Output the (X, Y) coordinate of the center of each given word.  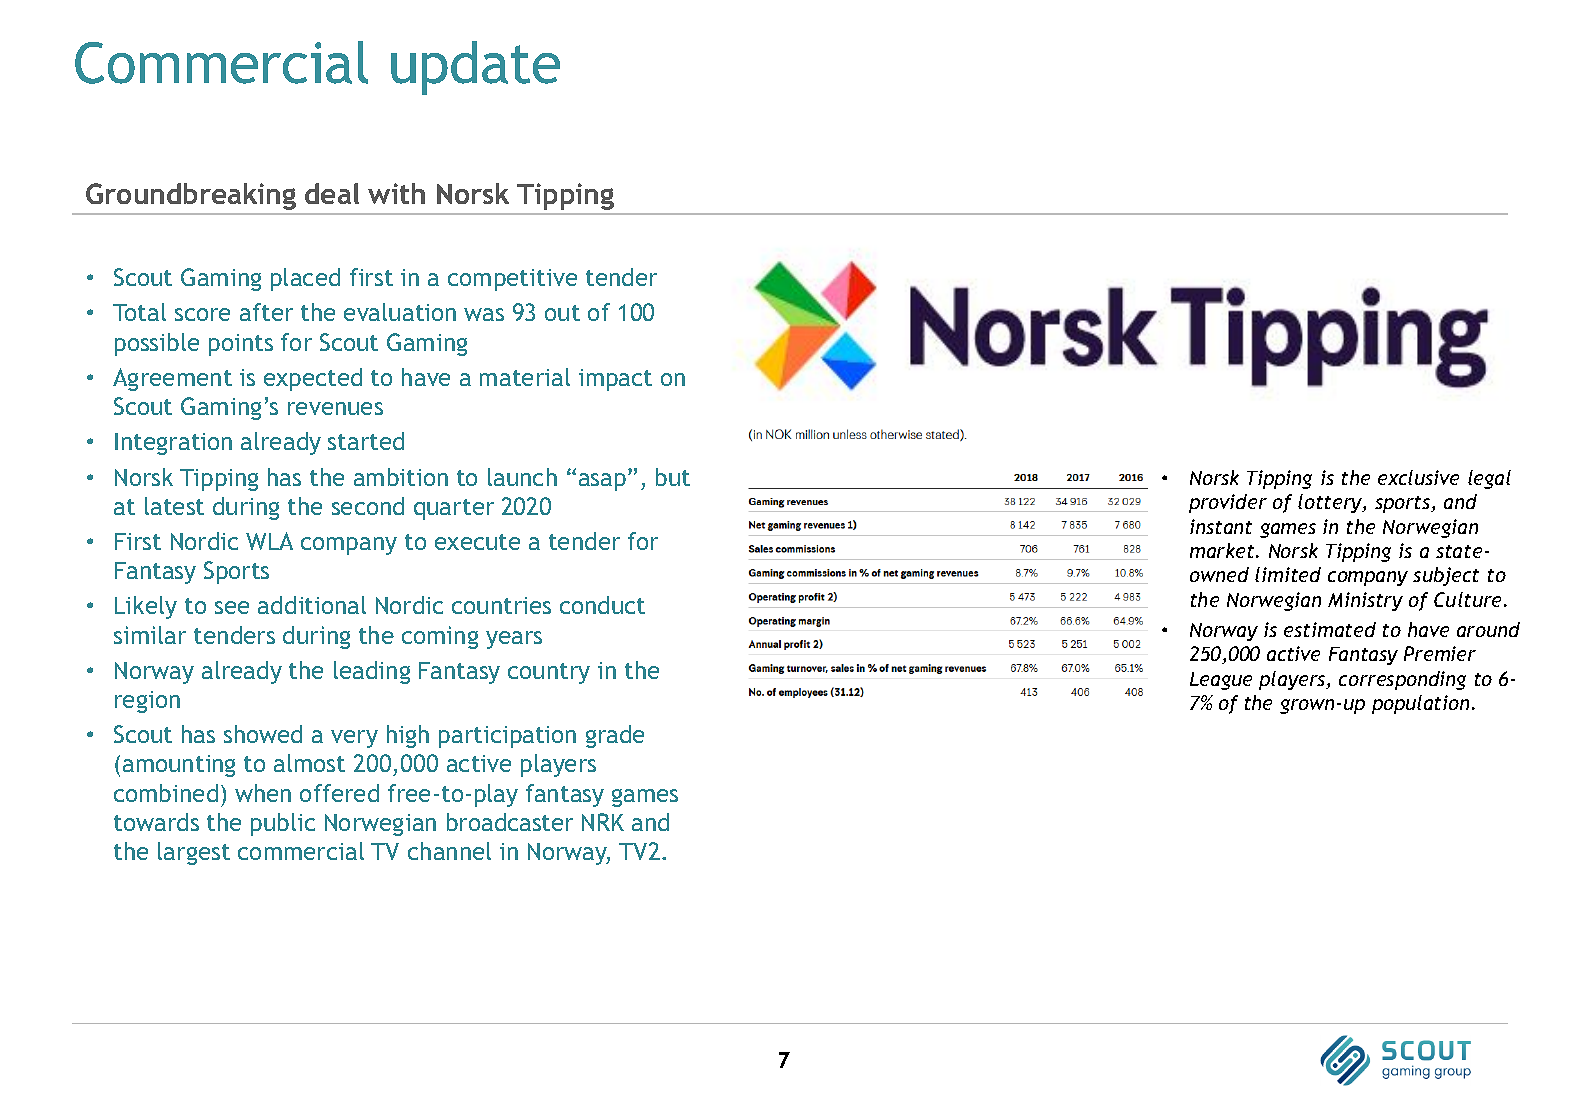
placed (305, 279)
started (366, 441)
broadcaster (510, 822)
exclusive (1418, 477)
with (396, 193)
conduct (602, 605)
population (1420, 704)
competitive (512, 280)
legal (1489, 479)
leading (372, 672)
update (475, 68)
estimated (1330, 629)
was (484, 314)
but (673, 477)
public (283, 824)
